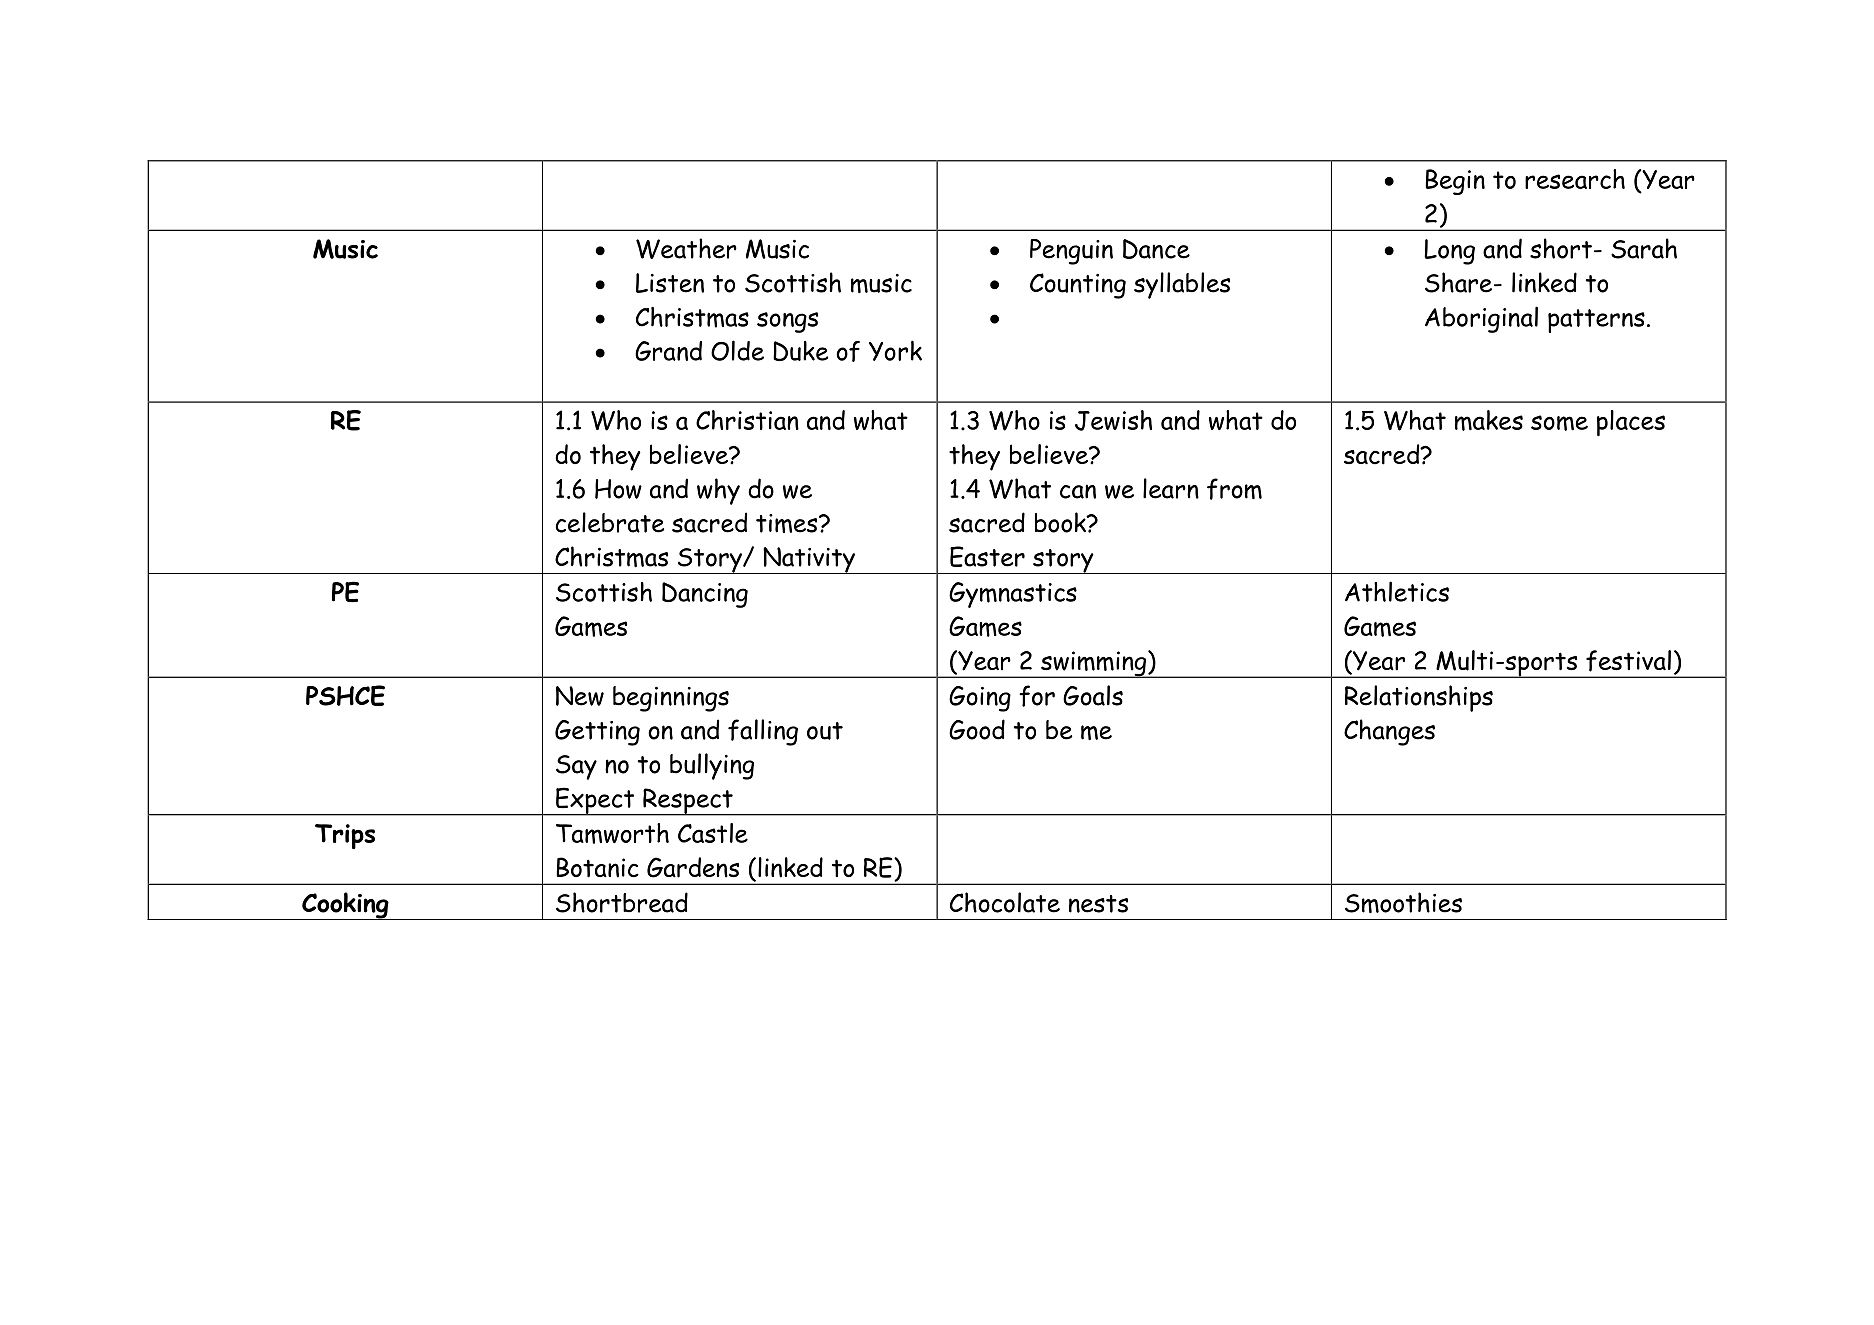 The height and width of the image is (1325, 1874). I want to click on festival, so click(1628, 661).
